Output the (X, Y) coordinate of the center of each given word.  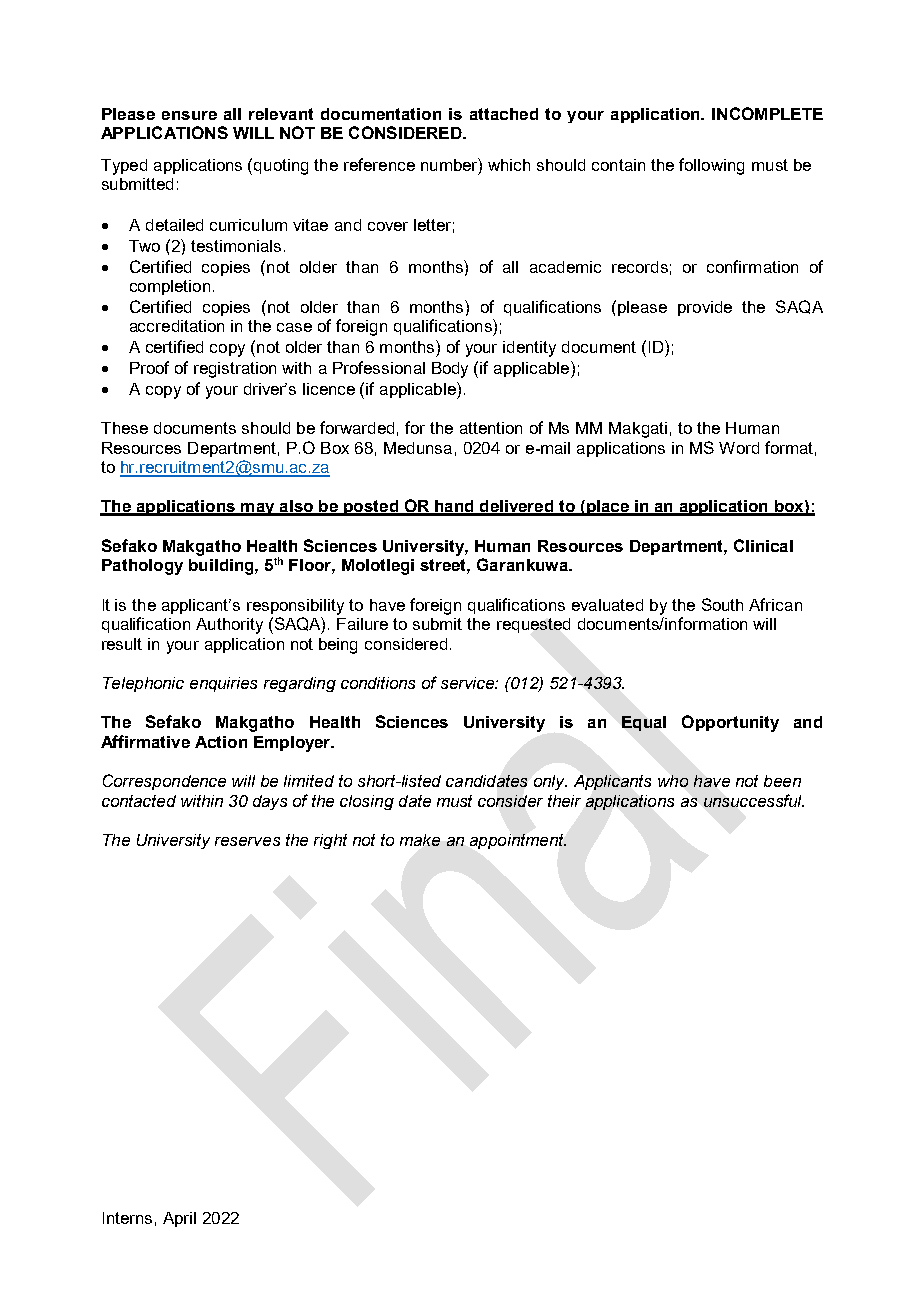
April (179, 1219)
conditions (378, 683)
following (711, 166)
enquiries (223, 684)
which (509, 165)
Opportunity (730, 723)
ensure (189, 115)
